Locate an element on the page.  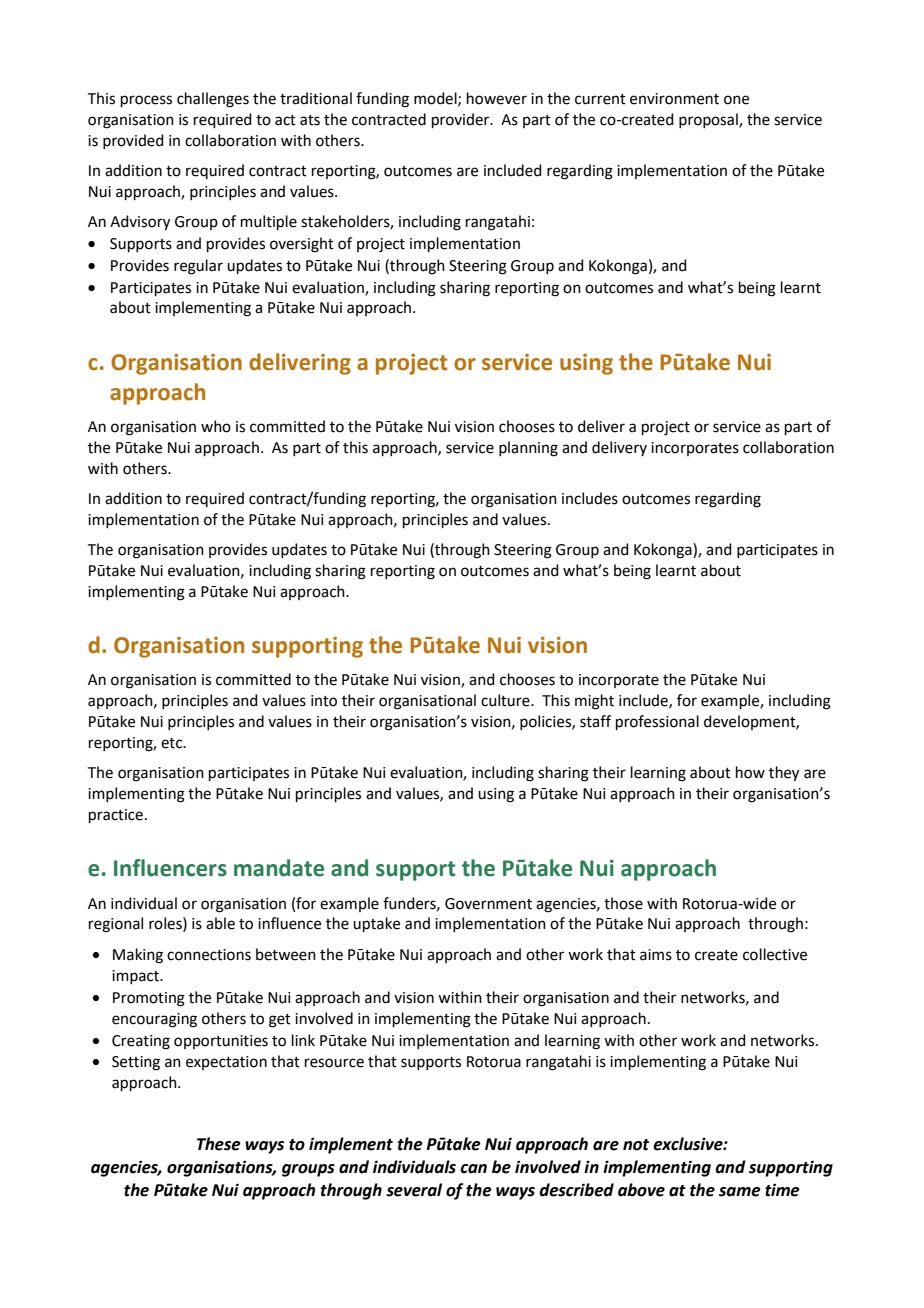
aims is located at coordinates (656, 955).
